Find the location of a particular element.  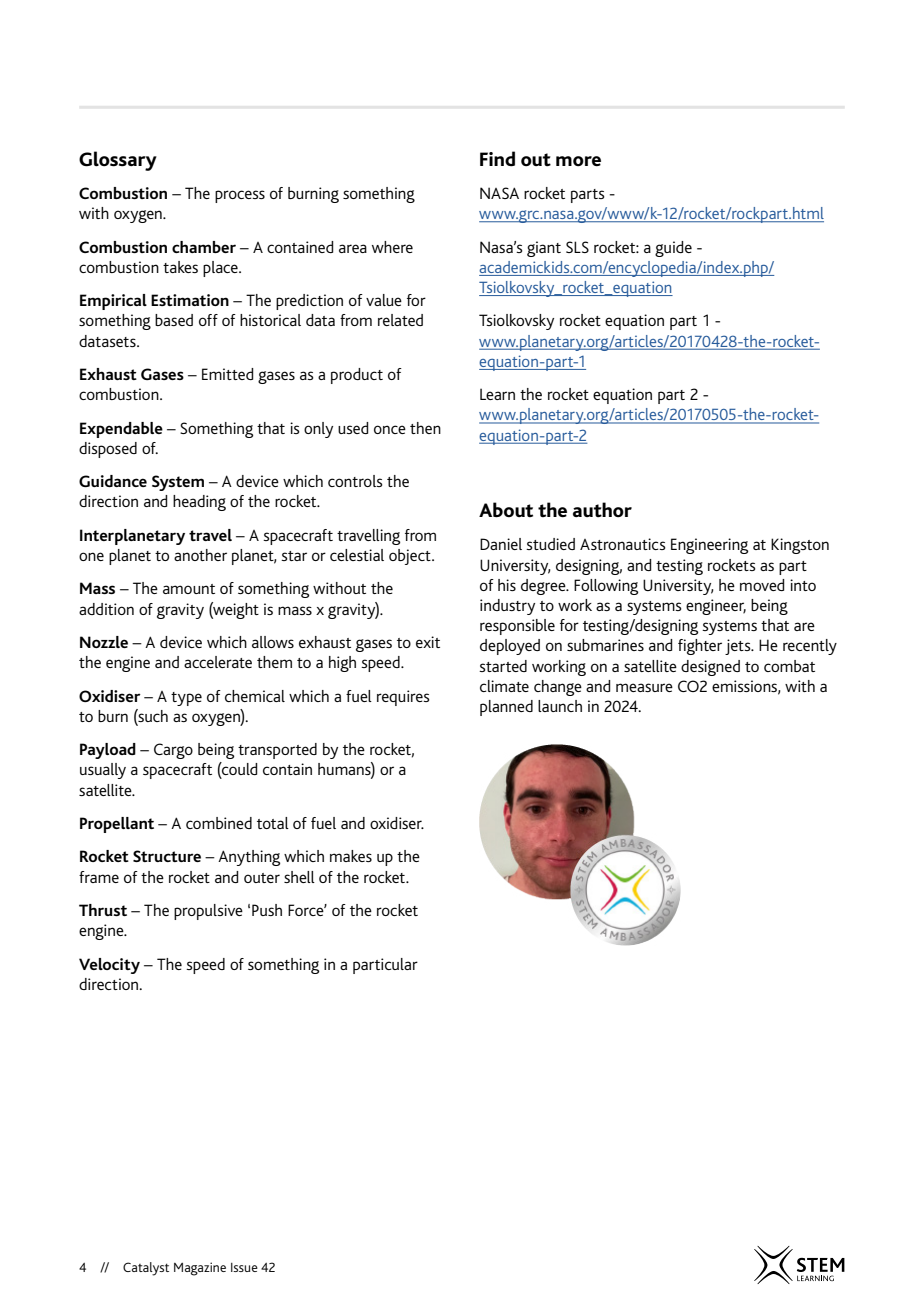

Push is located at coordinates (267, 910).
